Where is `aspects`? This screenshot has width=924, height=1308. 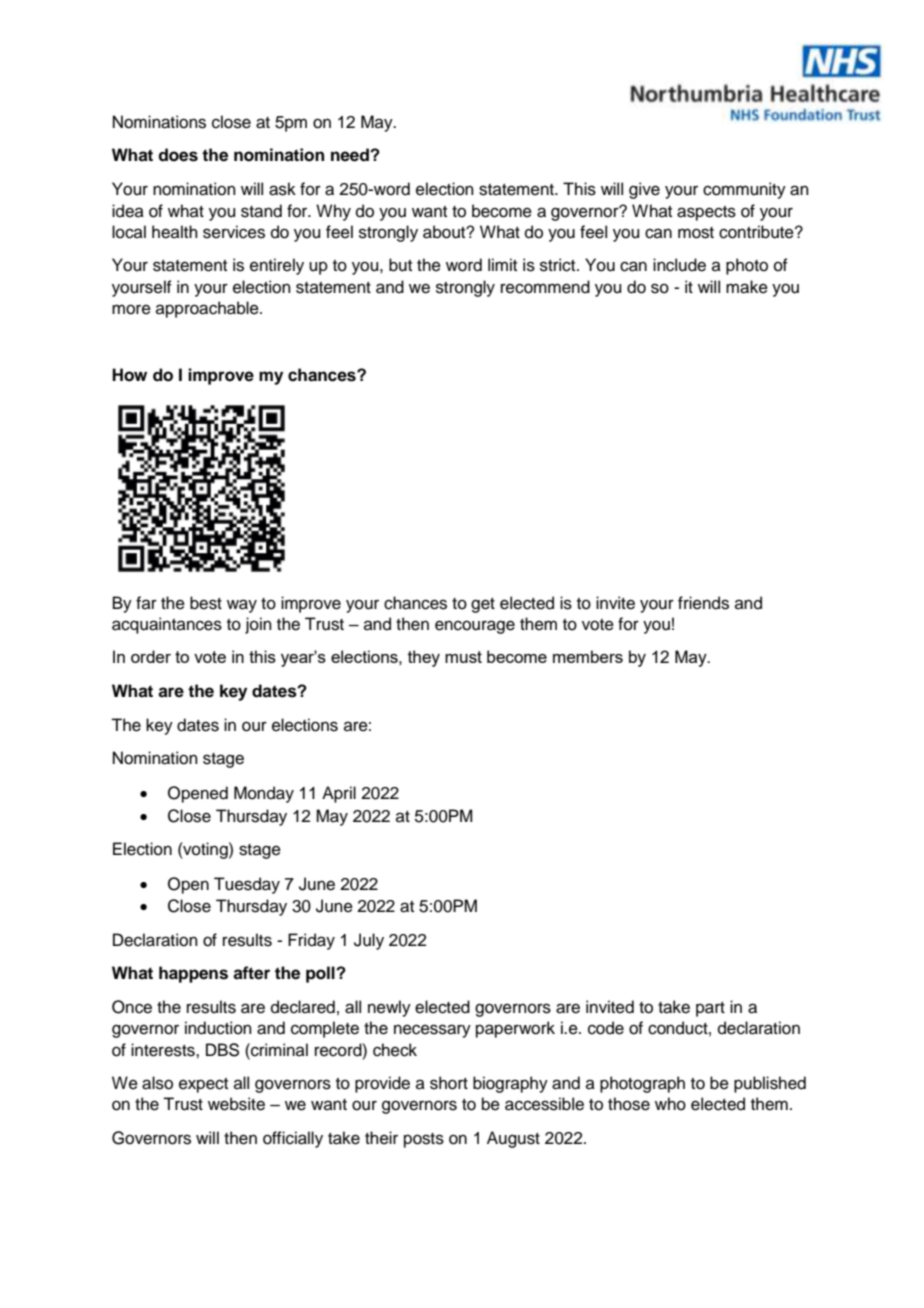 aspects is located at coordinates (706, 213).
